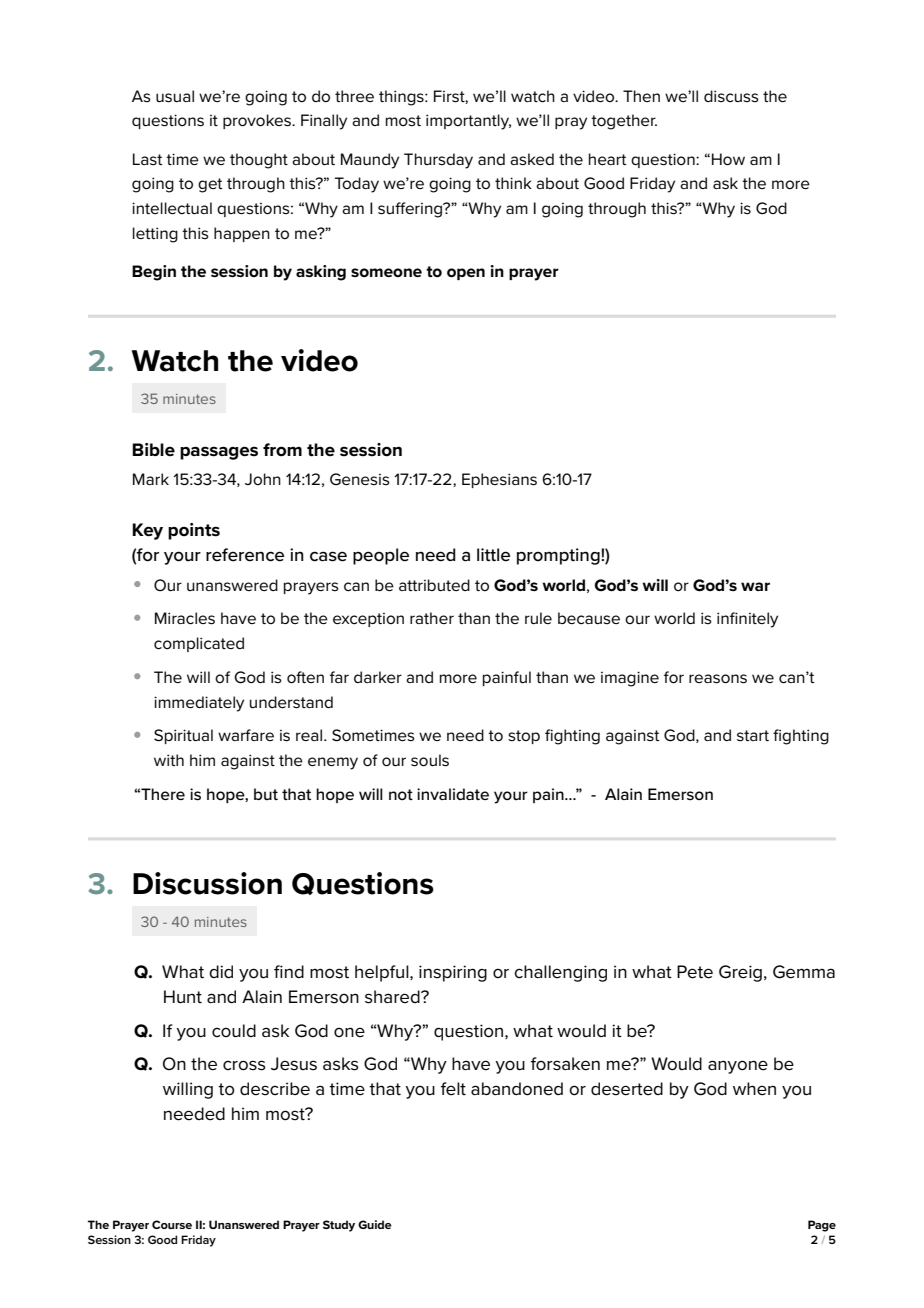 The image size is (924, 1308). I want to click on provokes, so click(258, 121).
